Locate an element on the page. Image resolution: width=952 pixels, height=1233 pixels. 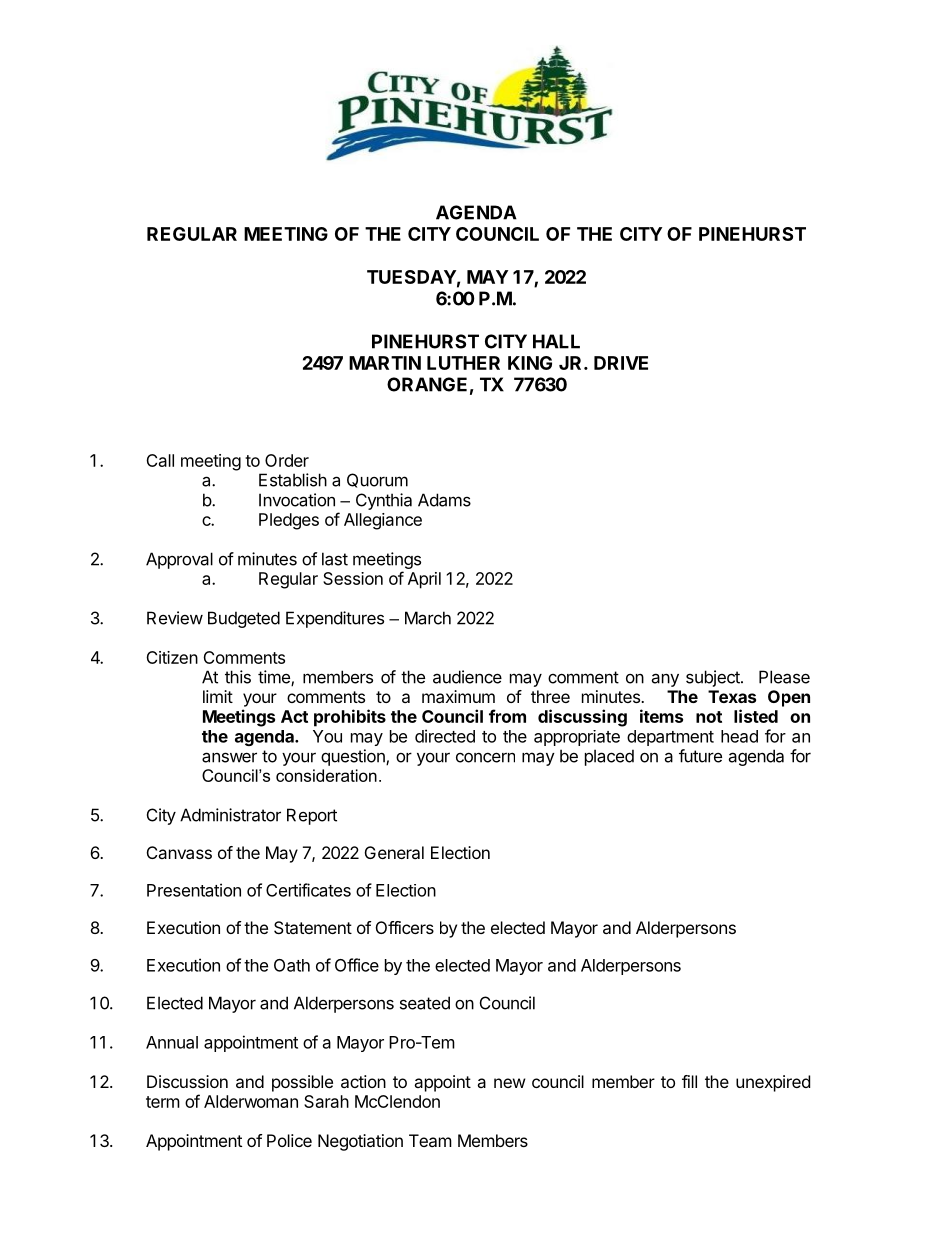
MARTIN is located at coordinates (385, 363).
